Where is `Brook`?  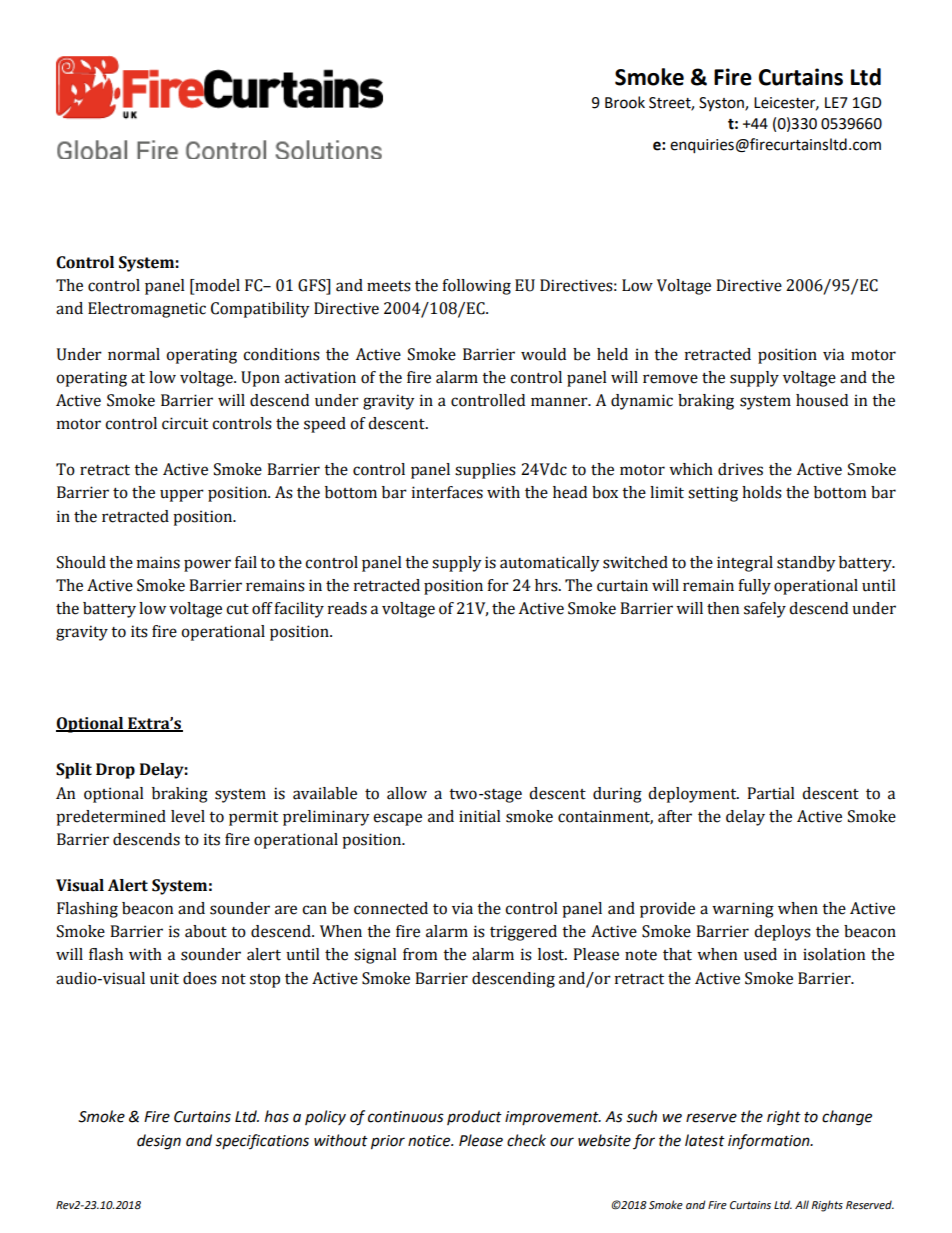
Brook is located at coordinates (625, 102).
